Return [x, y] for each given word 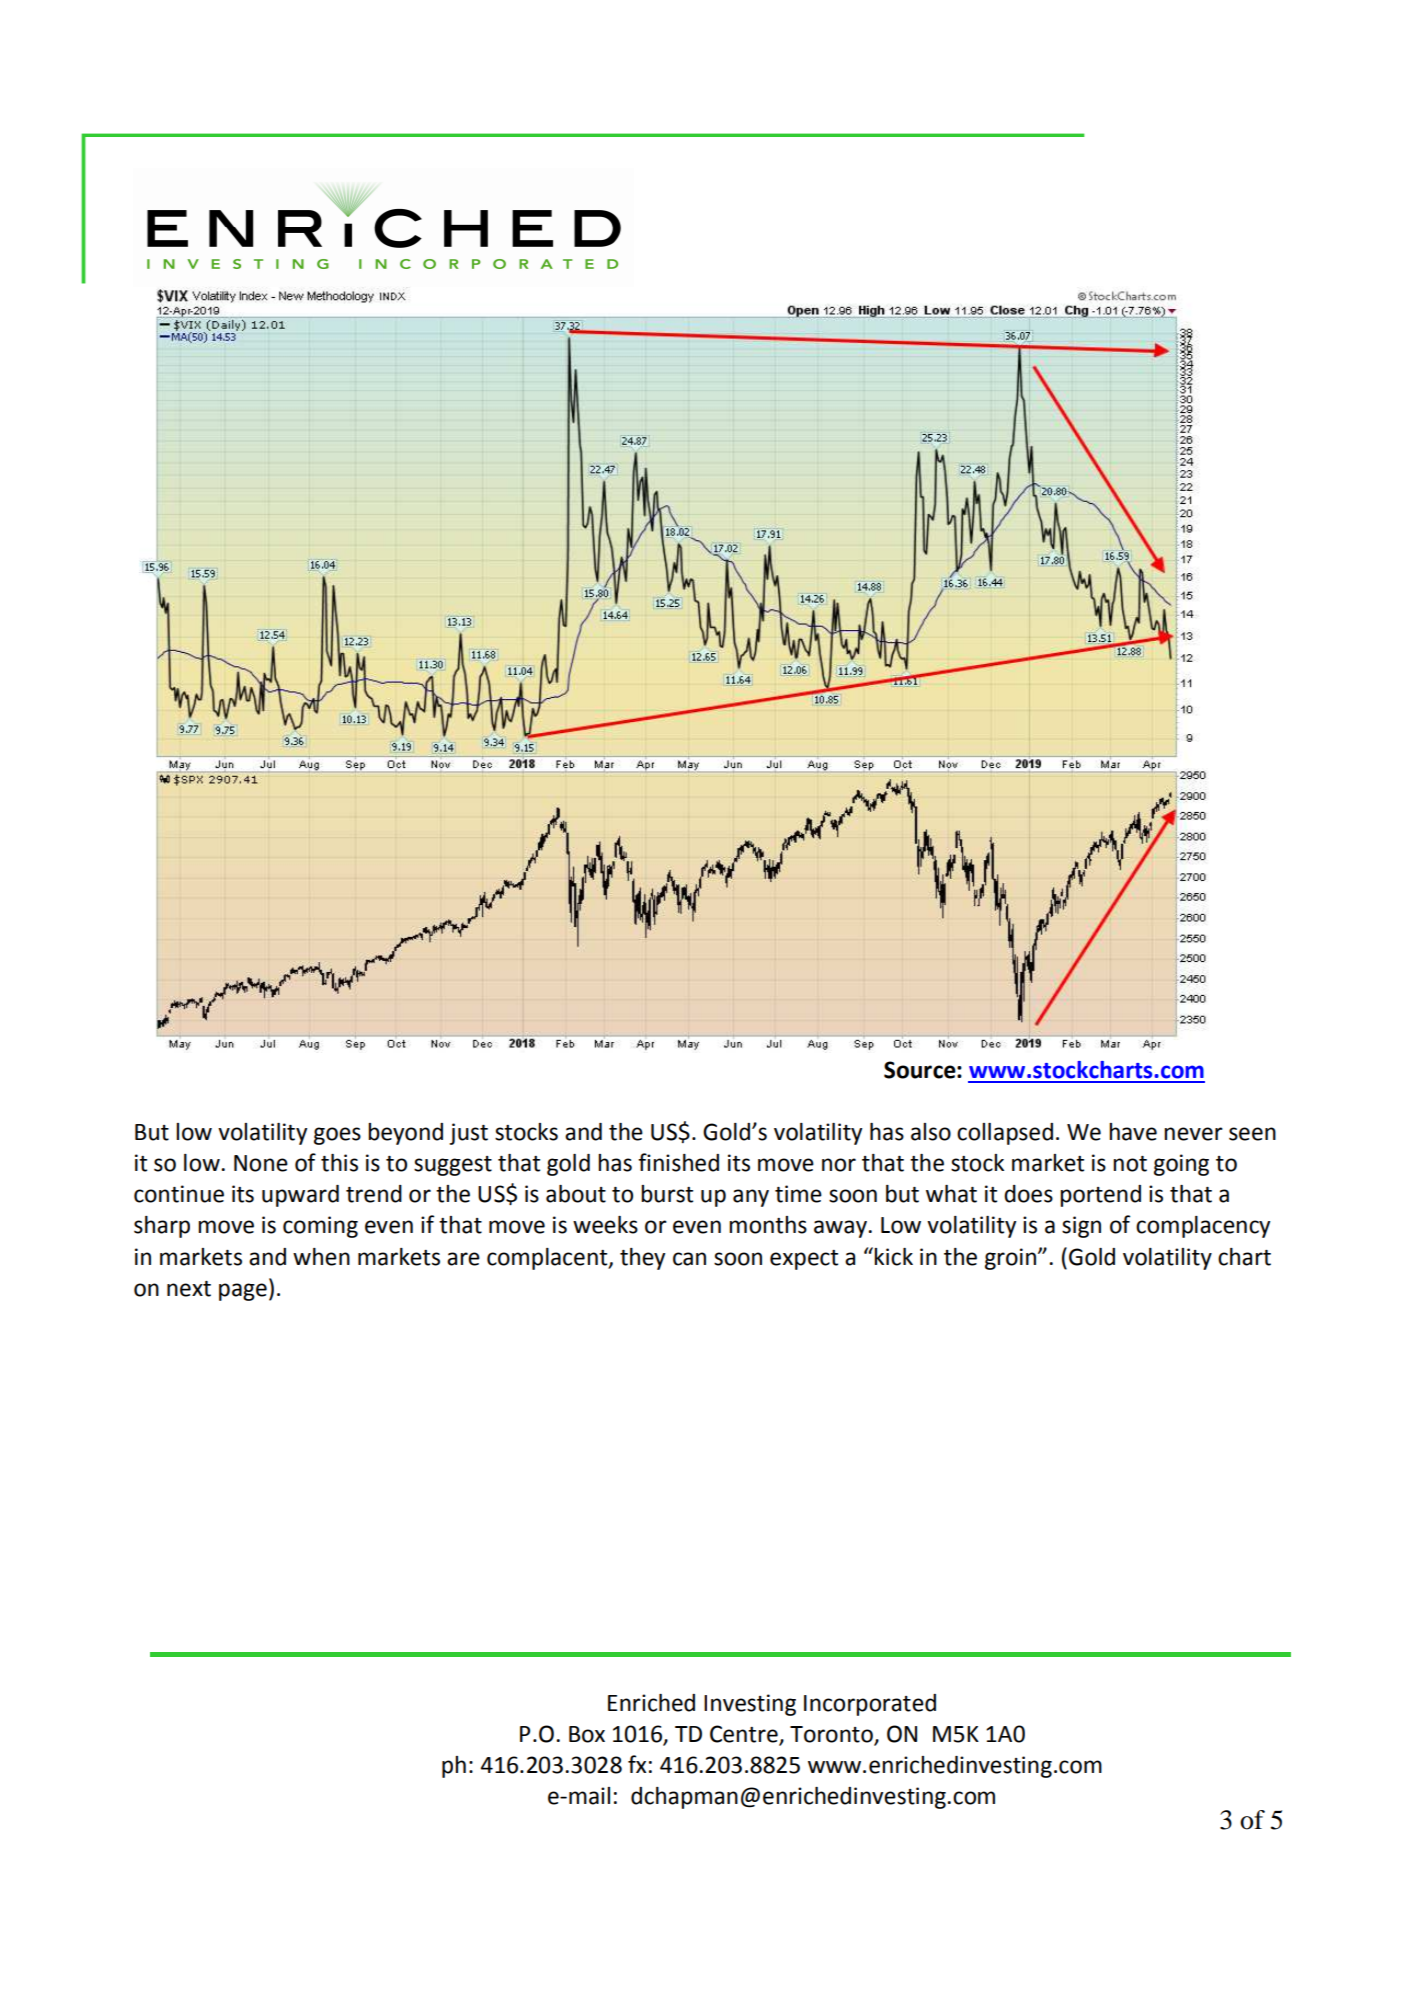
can [689, 1259]
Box [587, 1734]
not [1130, 1164]
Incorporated [870, 1705]
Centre [745, 1735]
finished [678, 1162]
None [261, 1163]
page [243, 1292]
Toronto [832, 1735]
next [189, 1289]
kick [893, 1257]
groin [1012, 1259]
